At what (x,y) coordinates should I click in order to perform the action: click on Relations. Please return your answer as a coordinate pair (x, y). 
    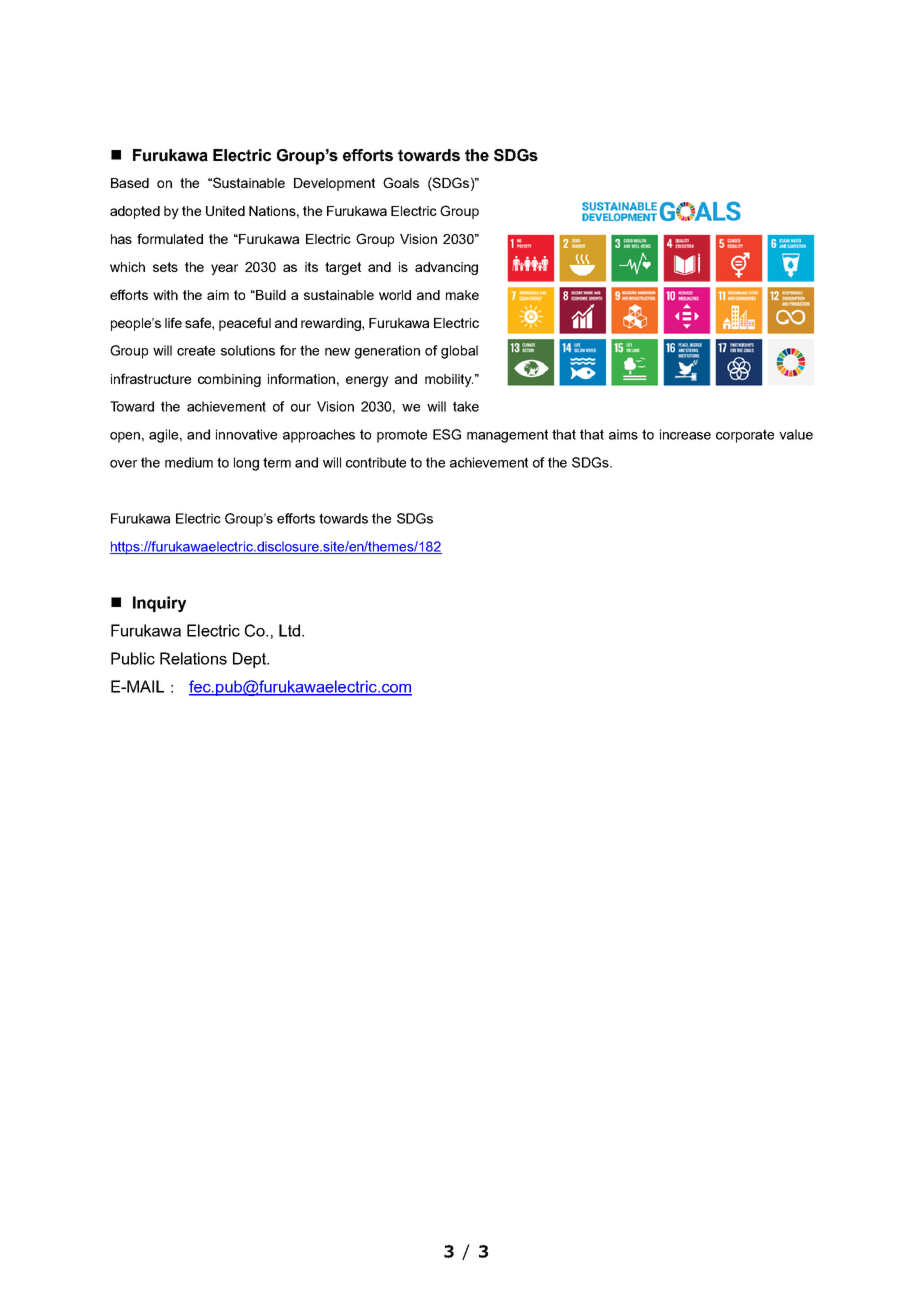
    Looking at the image, I should click on (193, 658).
